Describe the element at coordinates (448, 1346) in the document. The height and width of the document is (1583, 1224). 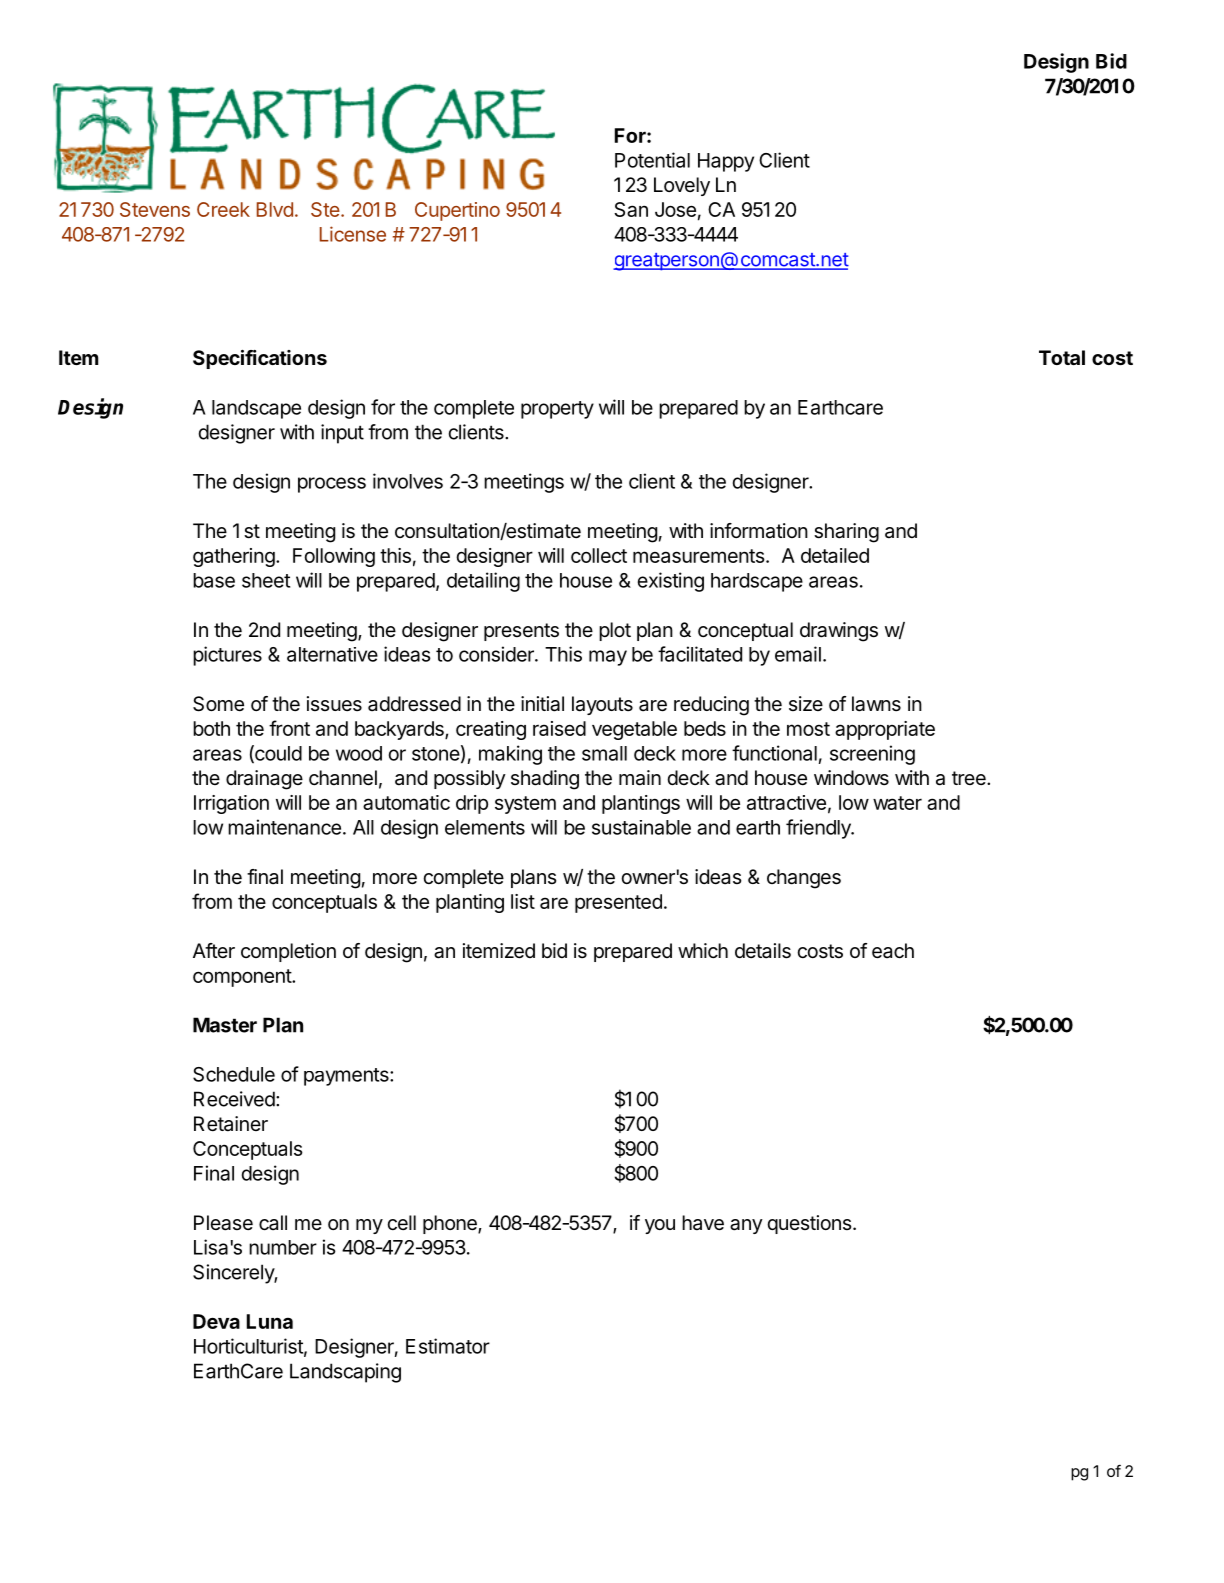
I see `Estimator` at that location.
